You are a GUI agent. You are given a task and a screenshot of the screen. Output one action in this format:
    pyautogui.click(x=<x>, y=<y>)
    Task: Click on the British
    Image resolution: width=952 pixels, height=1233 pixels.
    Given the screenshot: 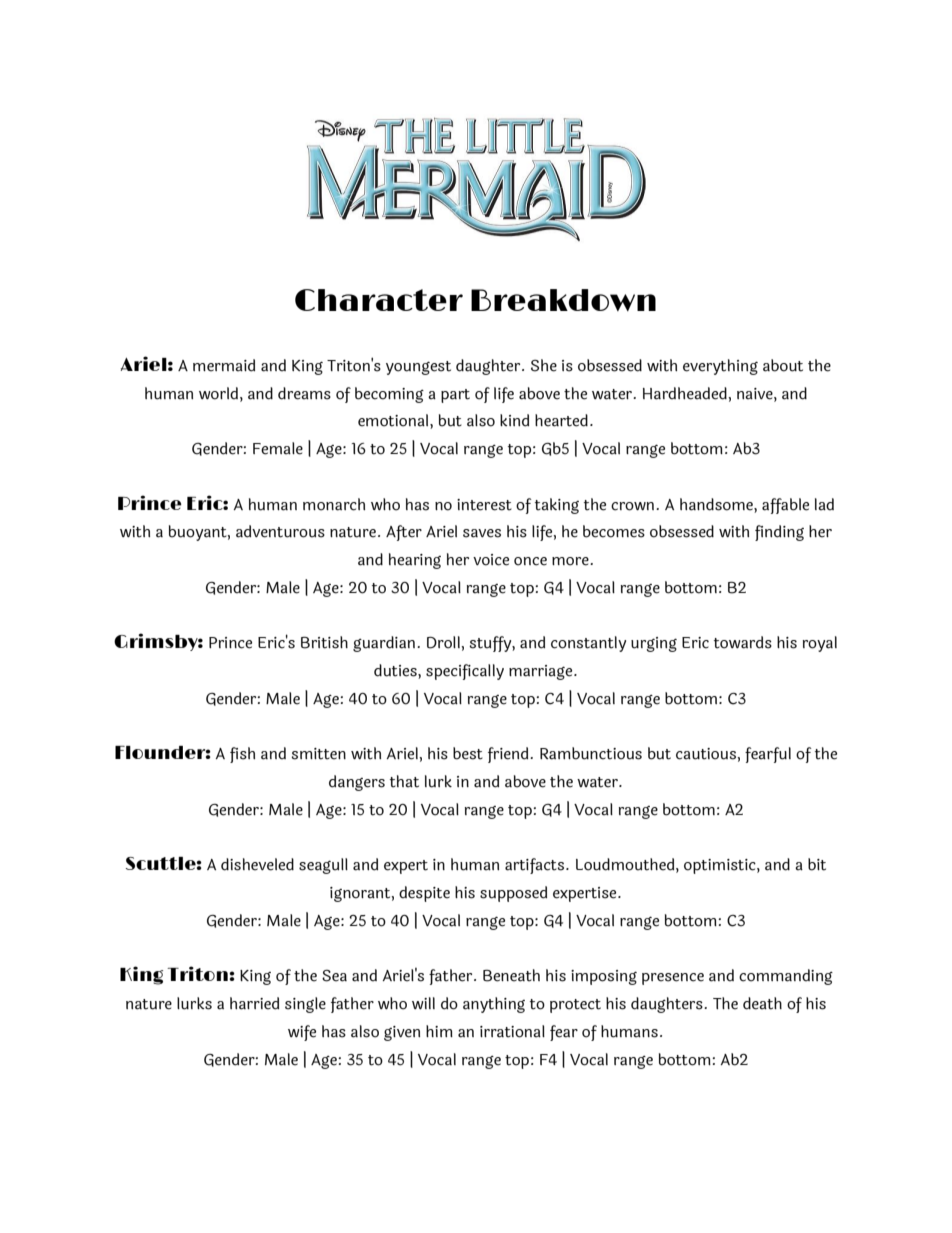 What is the action you would take?
    pyautogui.click(x=324, y=642)
